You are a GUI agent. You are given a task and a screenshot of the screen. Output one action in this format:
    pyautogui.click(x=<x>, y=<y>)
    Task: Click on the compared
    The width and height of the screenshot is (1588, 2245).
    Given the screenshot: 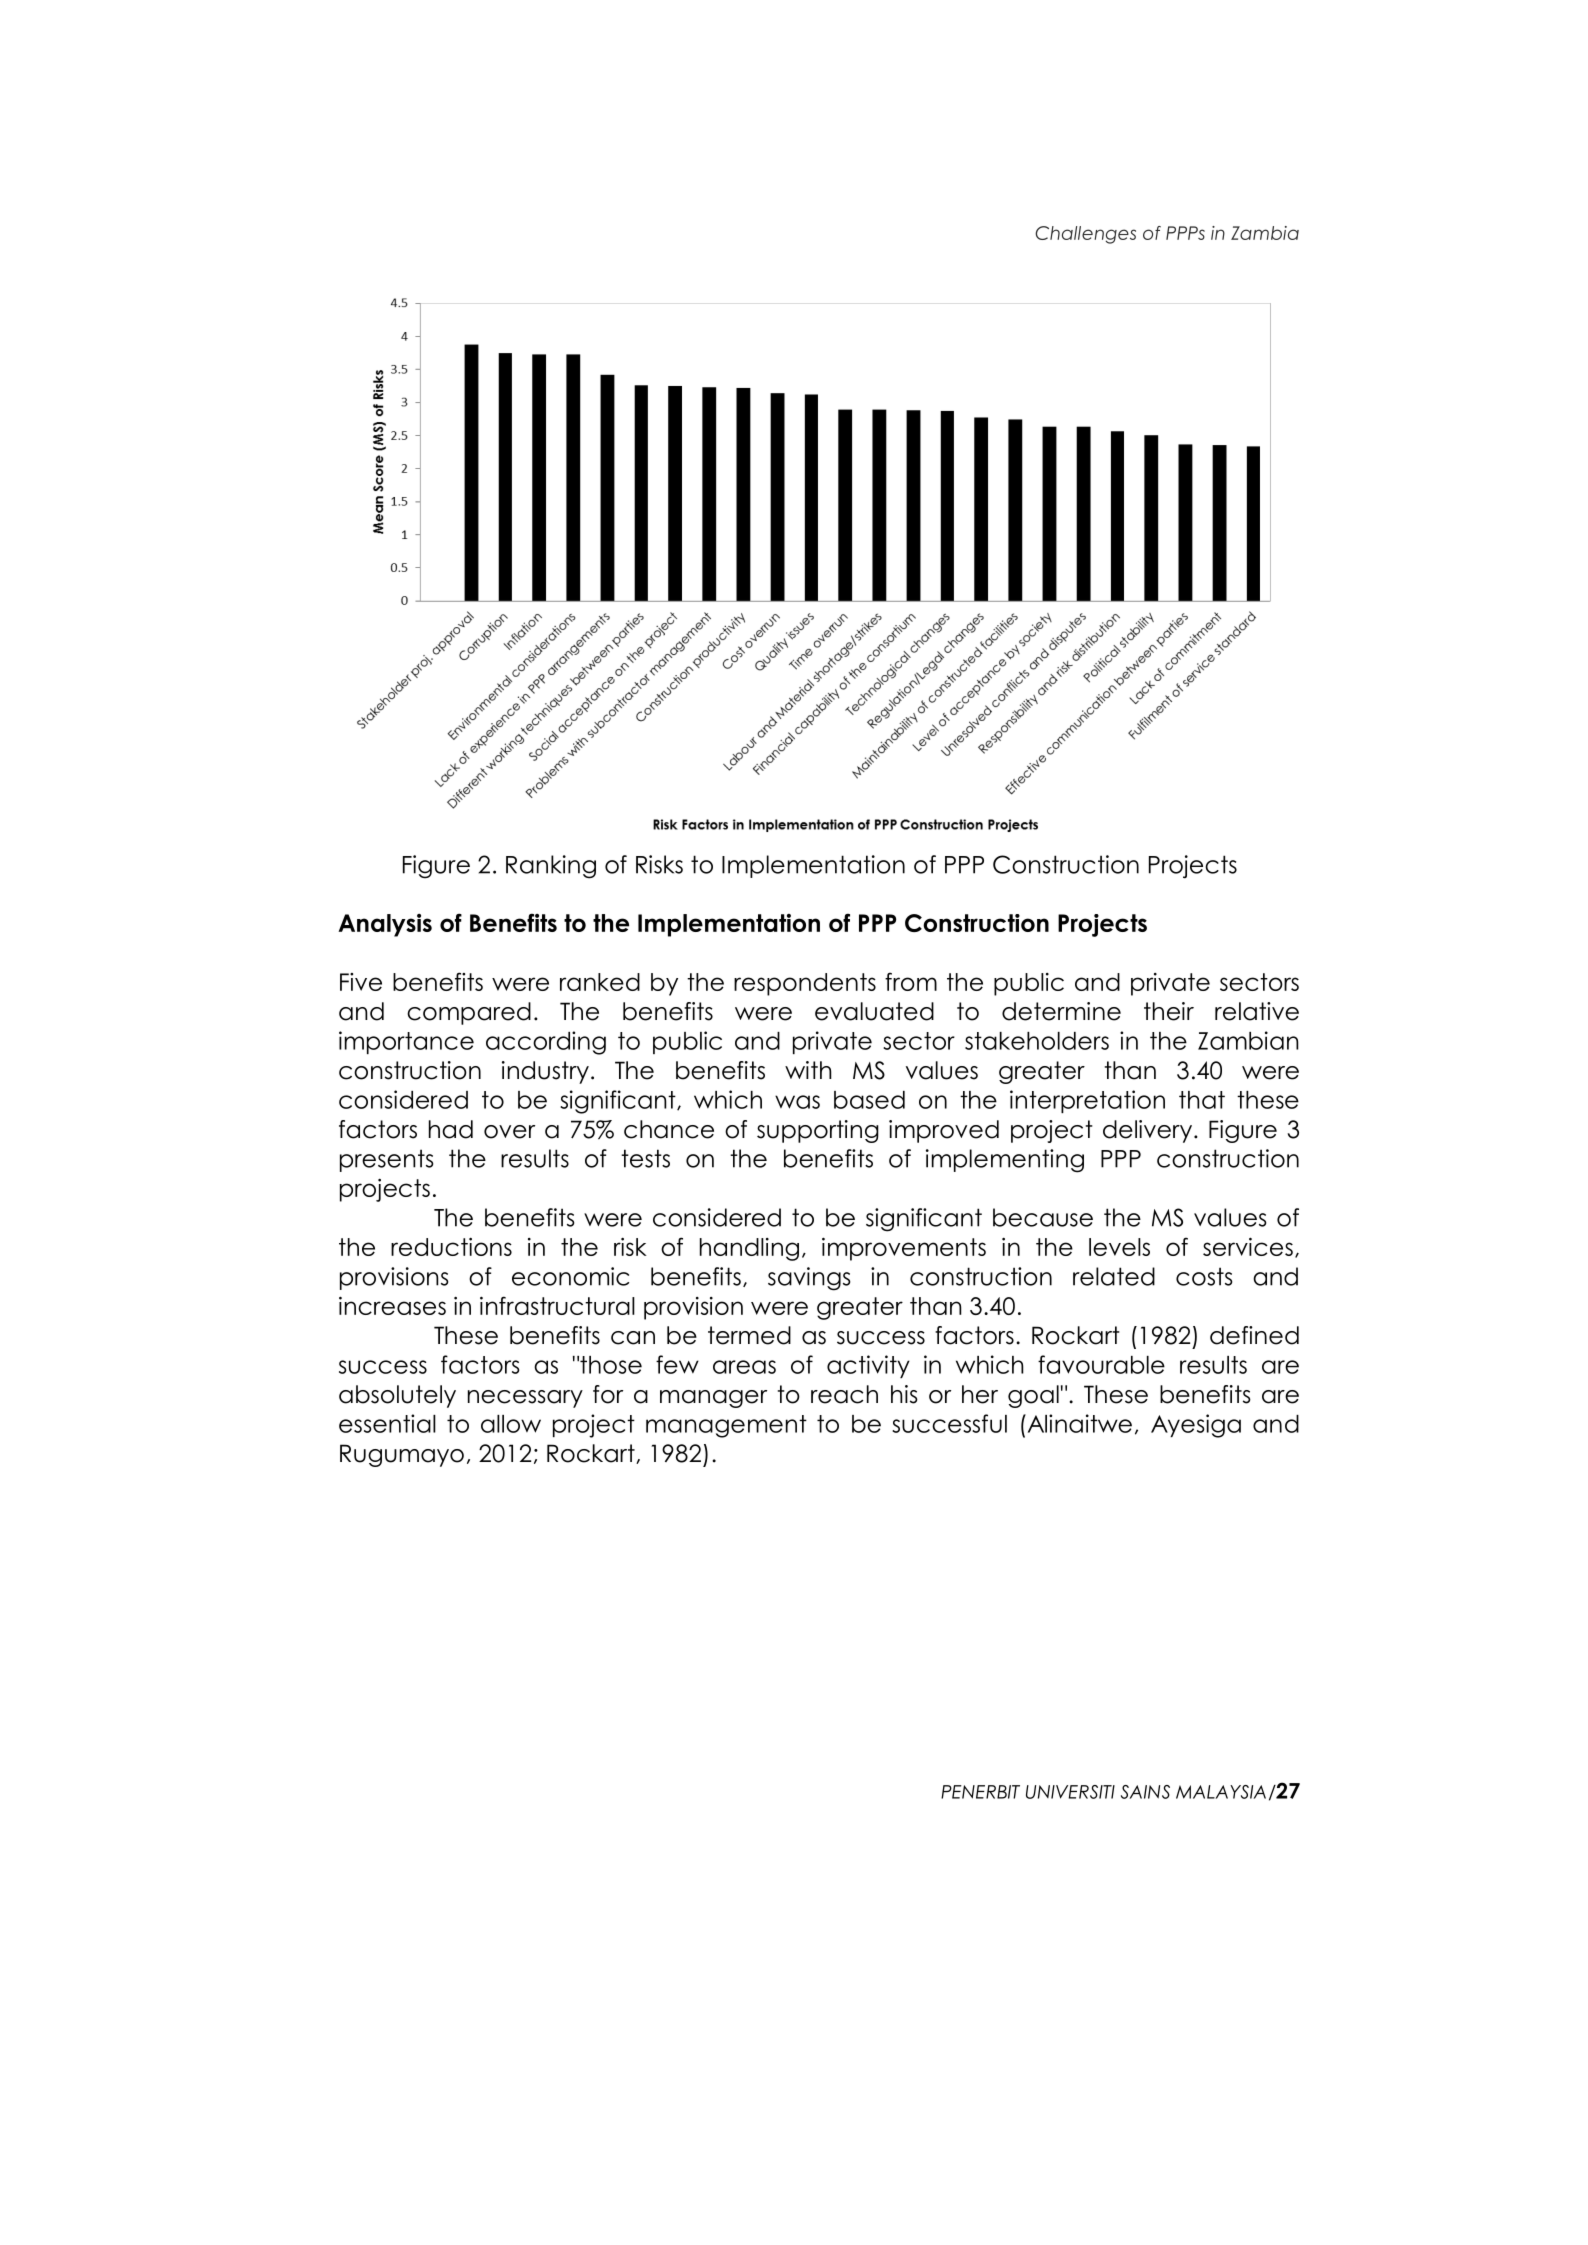 What is the action you would take?
    pyautogui.click(x=469, y=1013)
